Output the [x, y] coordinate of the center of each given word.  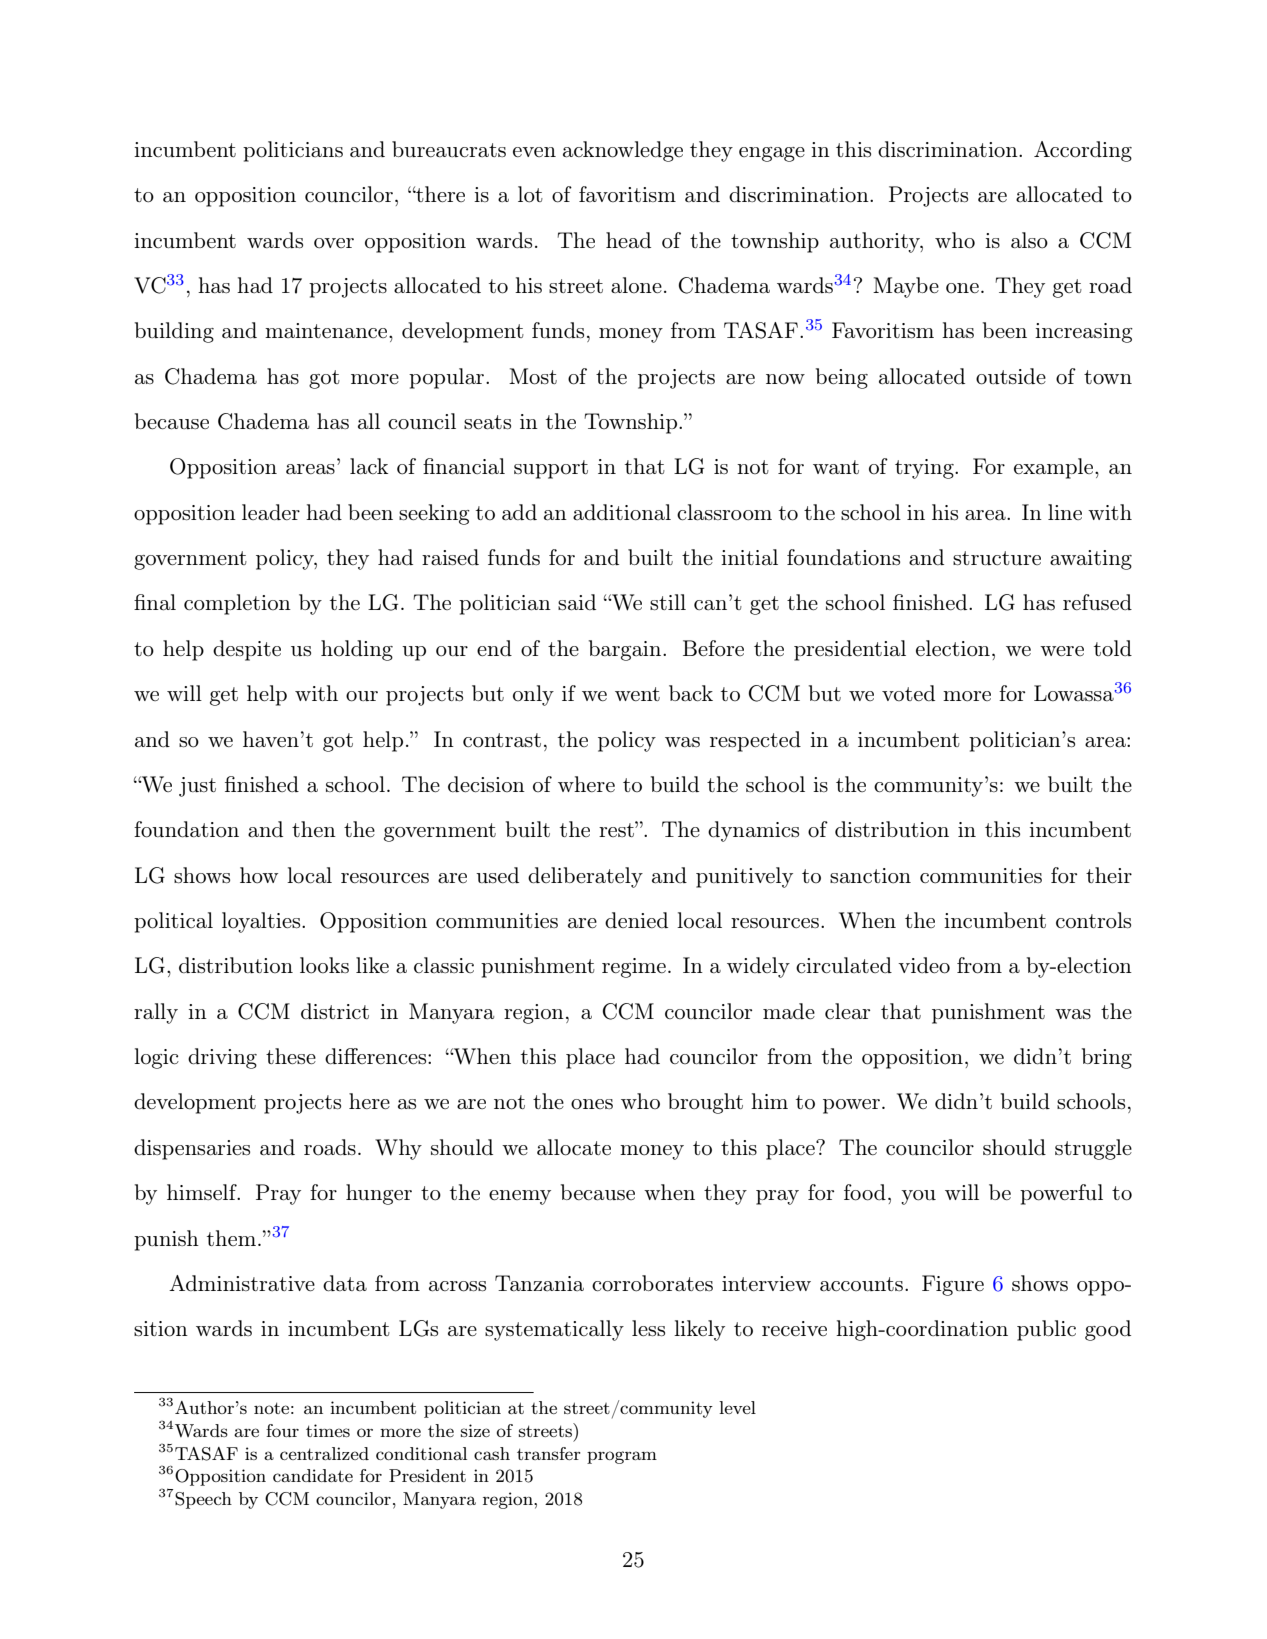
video [924, 965]
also [1029, 240]
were [1062, 651]
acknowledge [623, 151]
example [1055, 468]
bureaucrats [449, 149]
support [551, 469]
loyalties [262, 922]
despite [247, 650]
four [282, 1430]
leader [271, 512]
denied [636, 920]
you [918, 1197]
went [637, 694]
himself [203, 1192]
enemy [520, 1197]
